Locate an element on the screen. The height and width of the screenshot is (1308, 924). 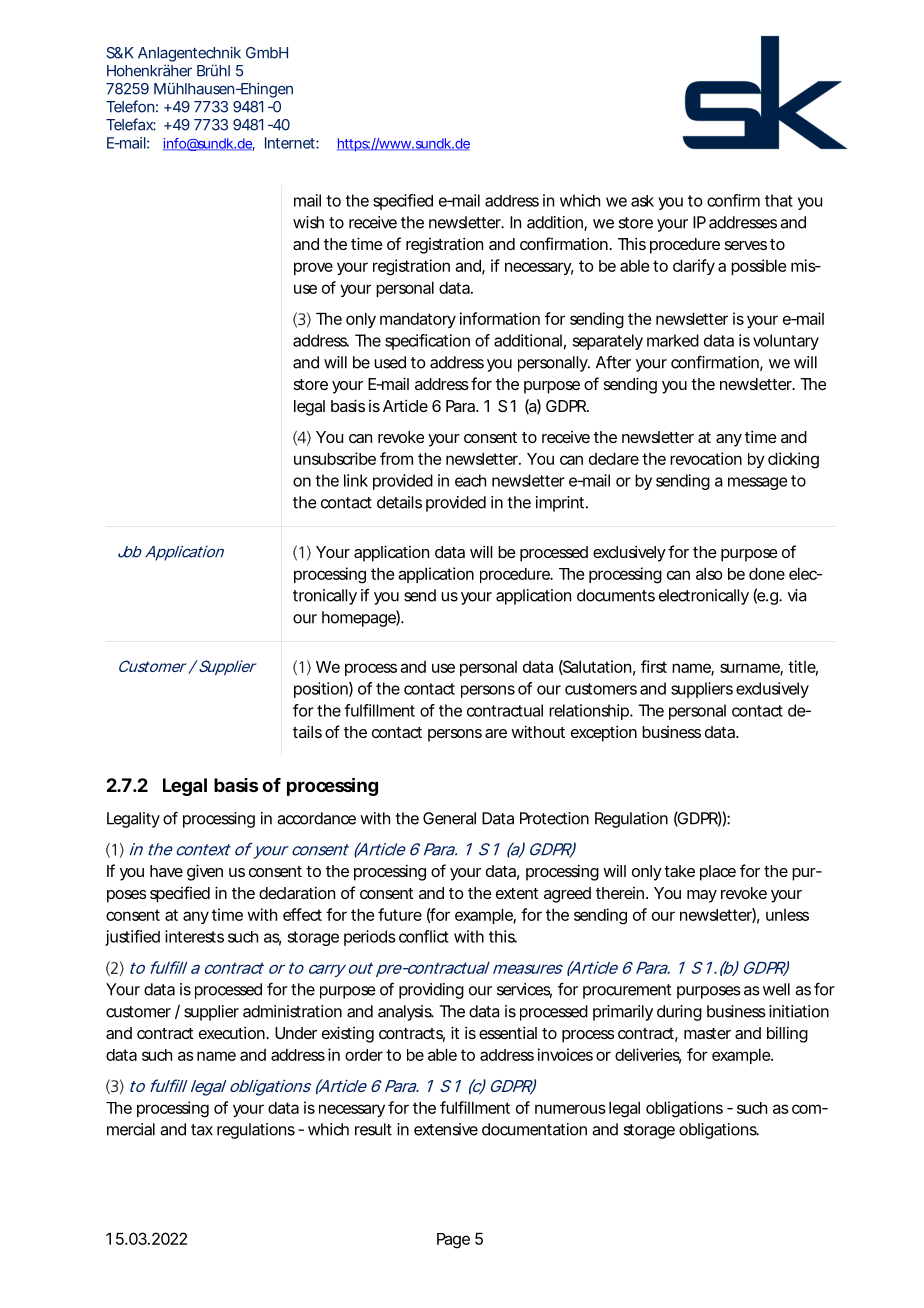
extensive is located at coordinates (446, 1129).
